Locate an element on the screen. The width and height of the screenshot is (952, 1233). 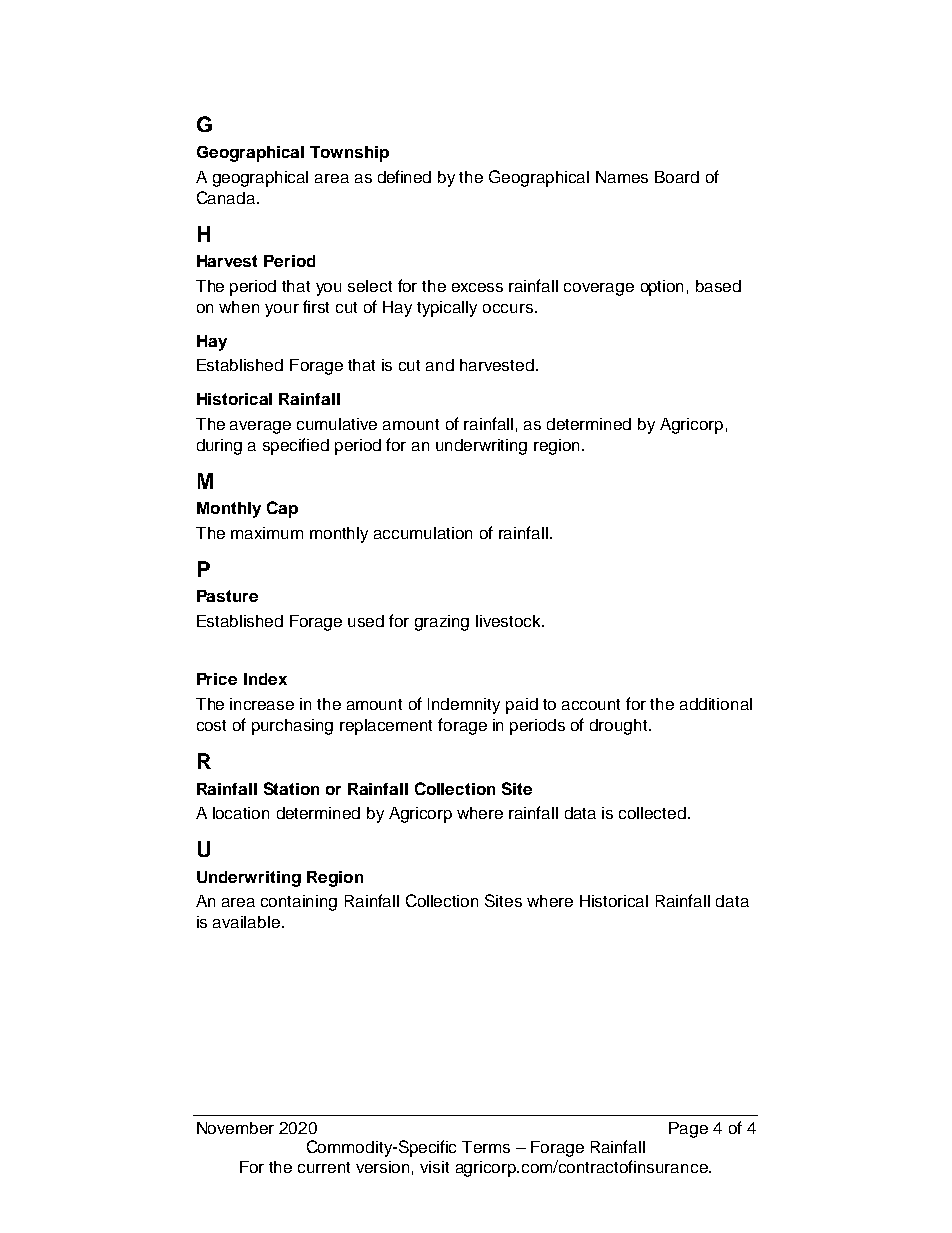
defined is located at coordinates (404, 176).
